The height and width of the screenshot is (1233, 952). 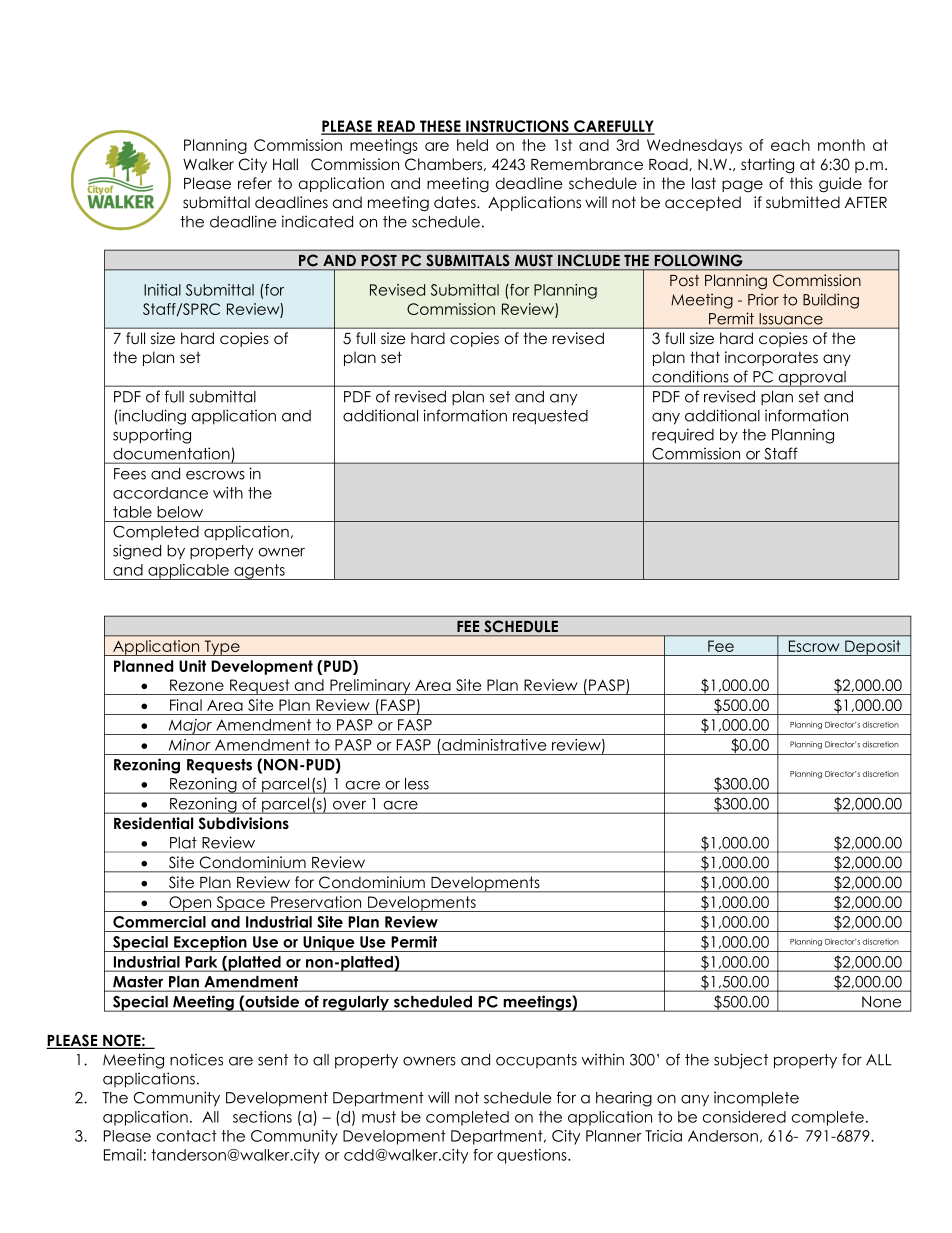 What do you see at coordinates (186, 1136) in the screenshot?
I see `contact` at bounding box center [186, 1136].
